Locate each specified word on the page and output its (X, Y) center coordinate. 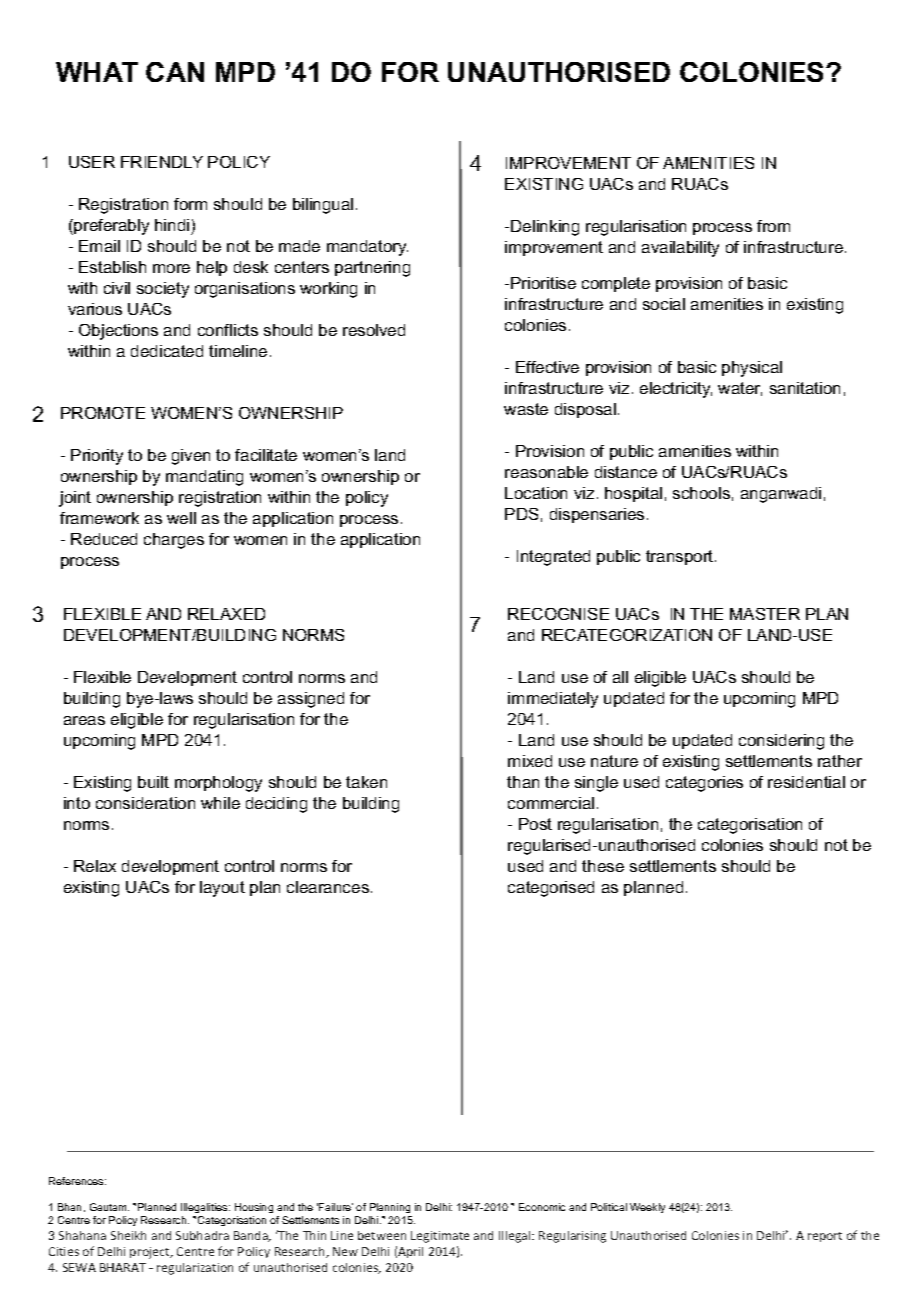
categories (704, 784)
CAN (175, 72)
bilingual (323, 206)
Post (535, 824)
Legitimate (440, 1237)
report (825, 1237)
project (151, 1253)
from (773, 226)
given (191, 457)
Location (536, 493)
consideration (145, 803)
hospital (633, 494)
